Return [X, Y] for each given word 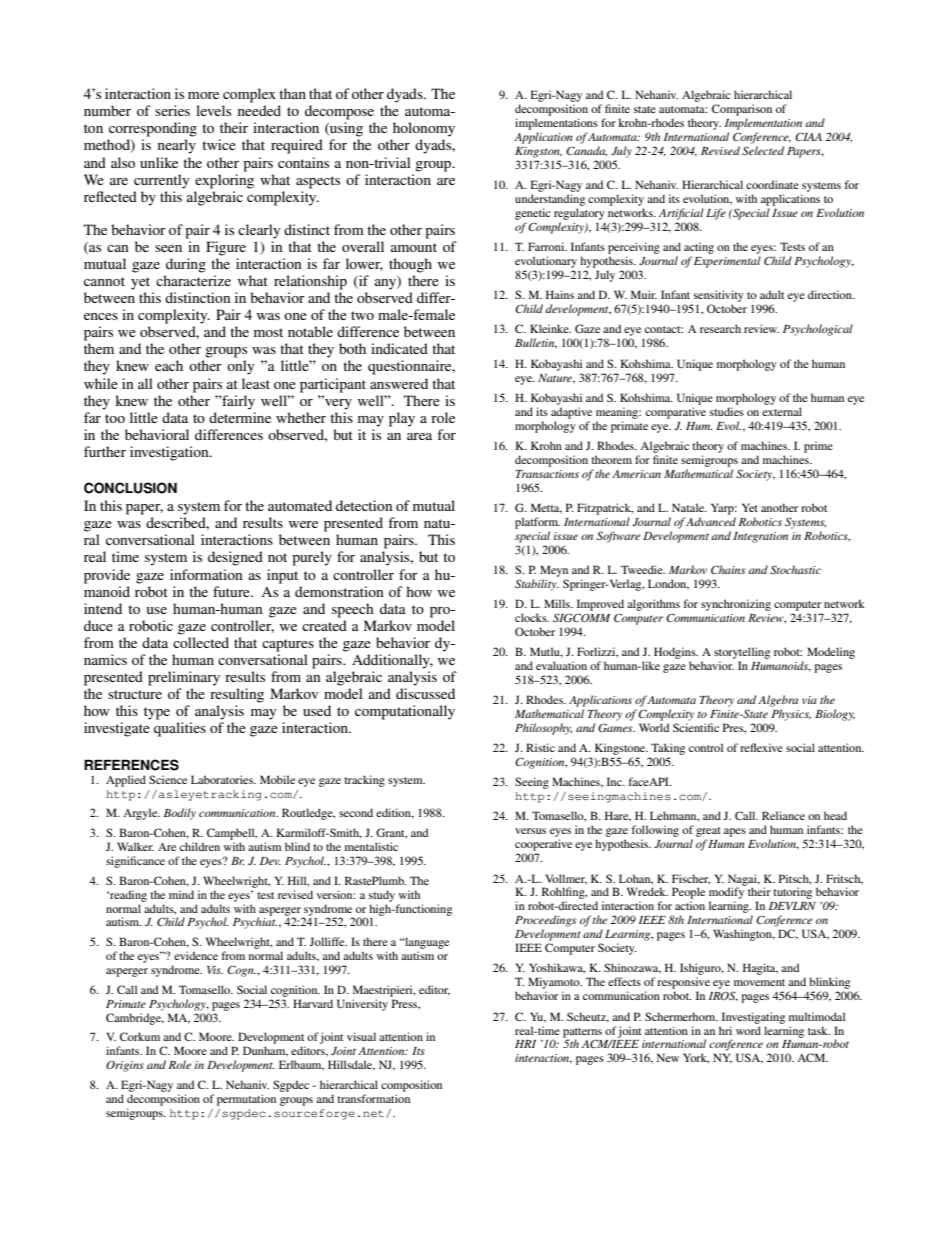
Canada [586, 151]
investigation [170, 453]
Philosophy [543, 729]
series [172, 110]
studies [727, 411]
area [419, 436]
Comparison [742, 110]
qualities [180, 729]
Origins [125, 1066]
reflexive [761, 747]
